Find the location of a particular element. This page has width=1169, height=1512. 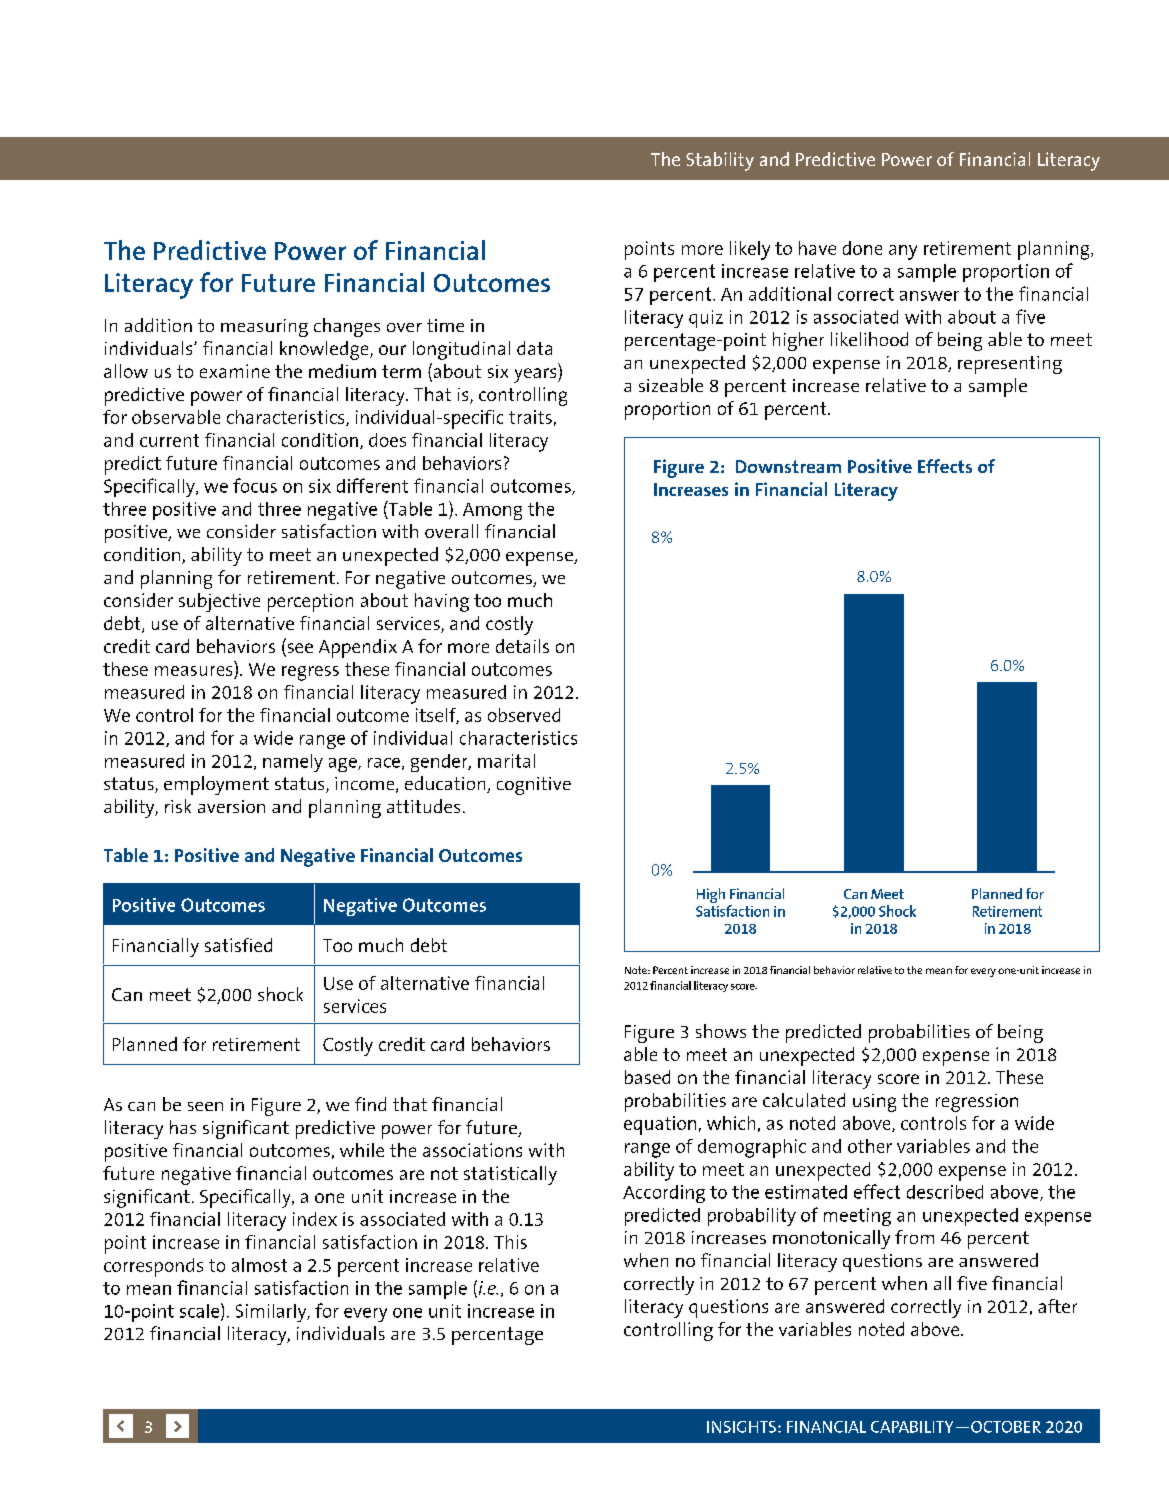

Downstream is located at coordinates (788, 466).
